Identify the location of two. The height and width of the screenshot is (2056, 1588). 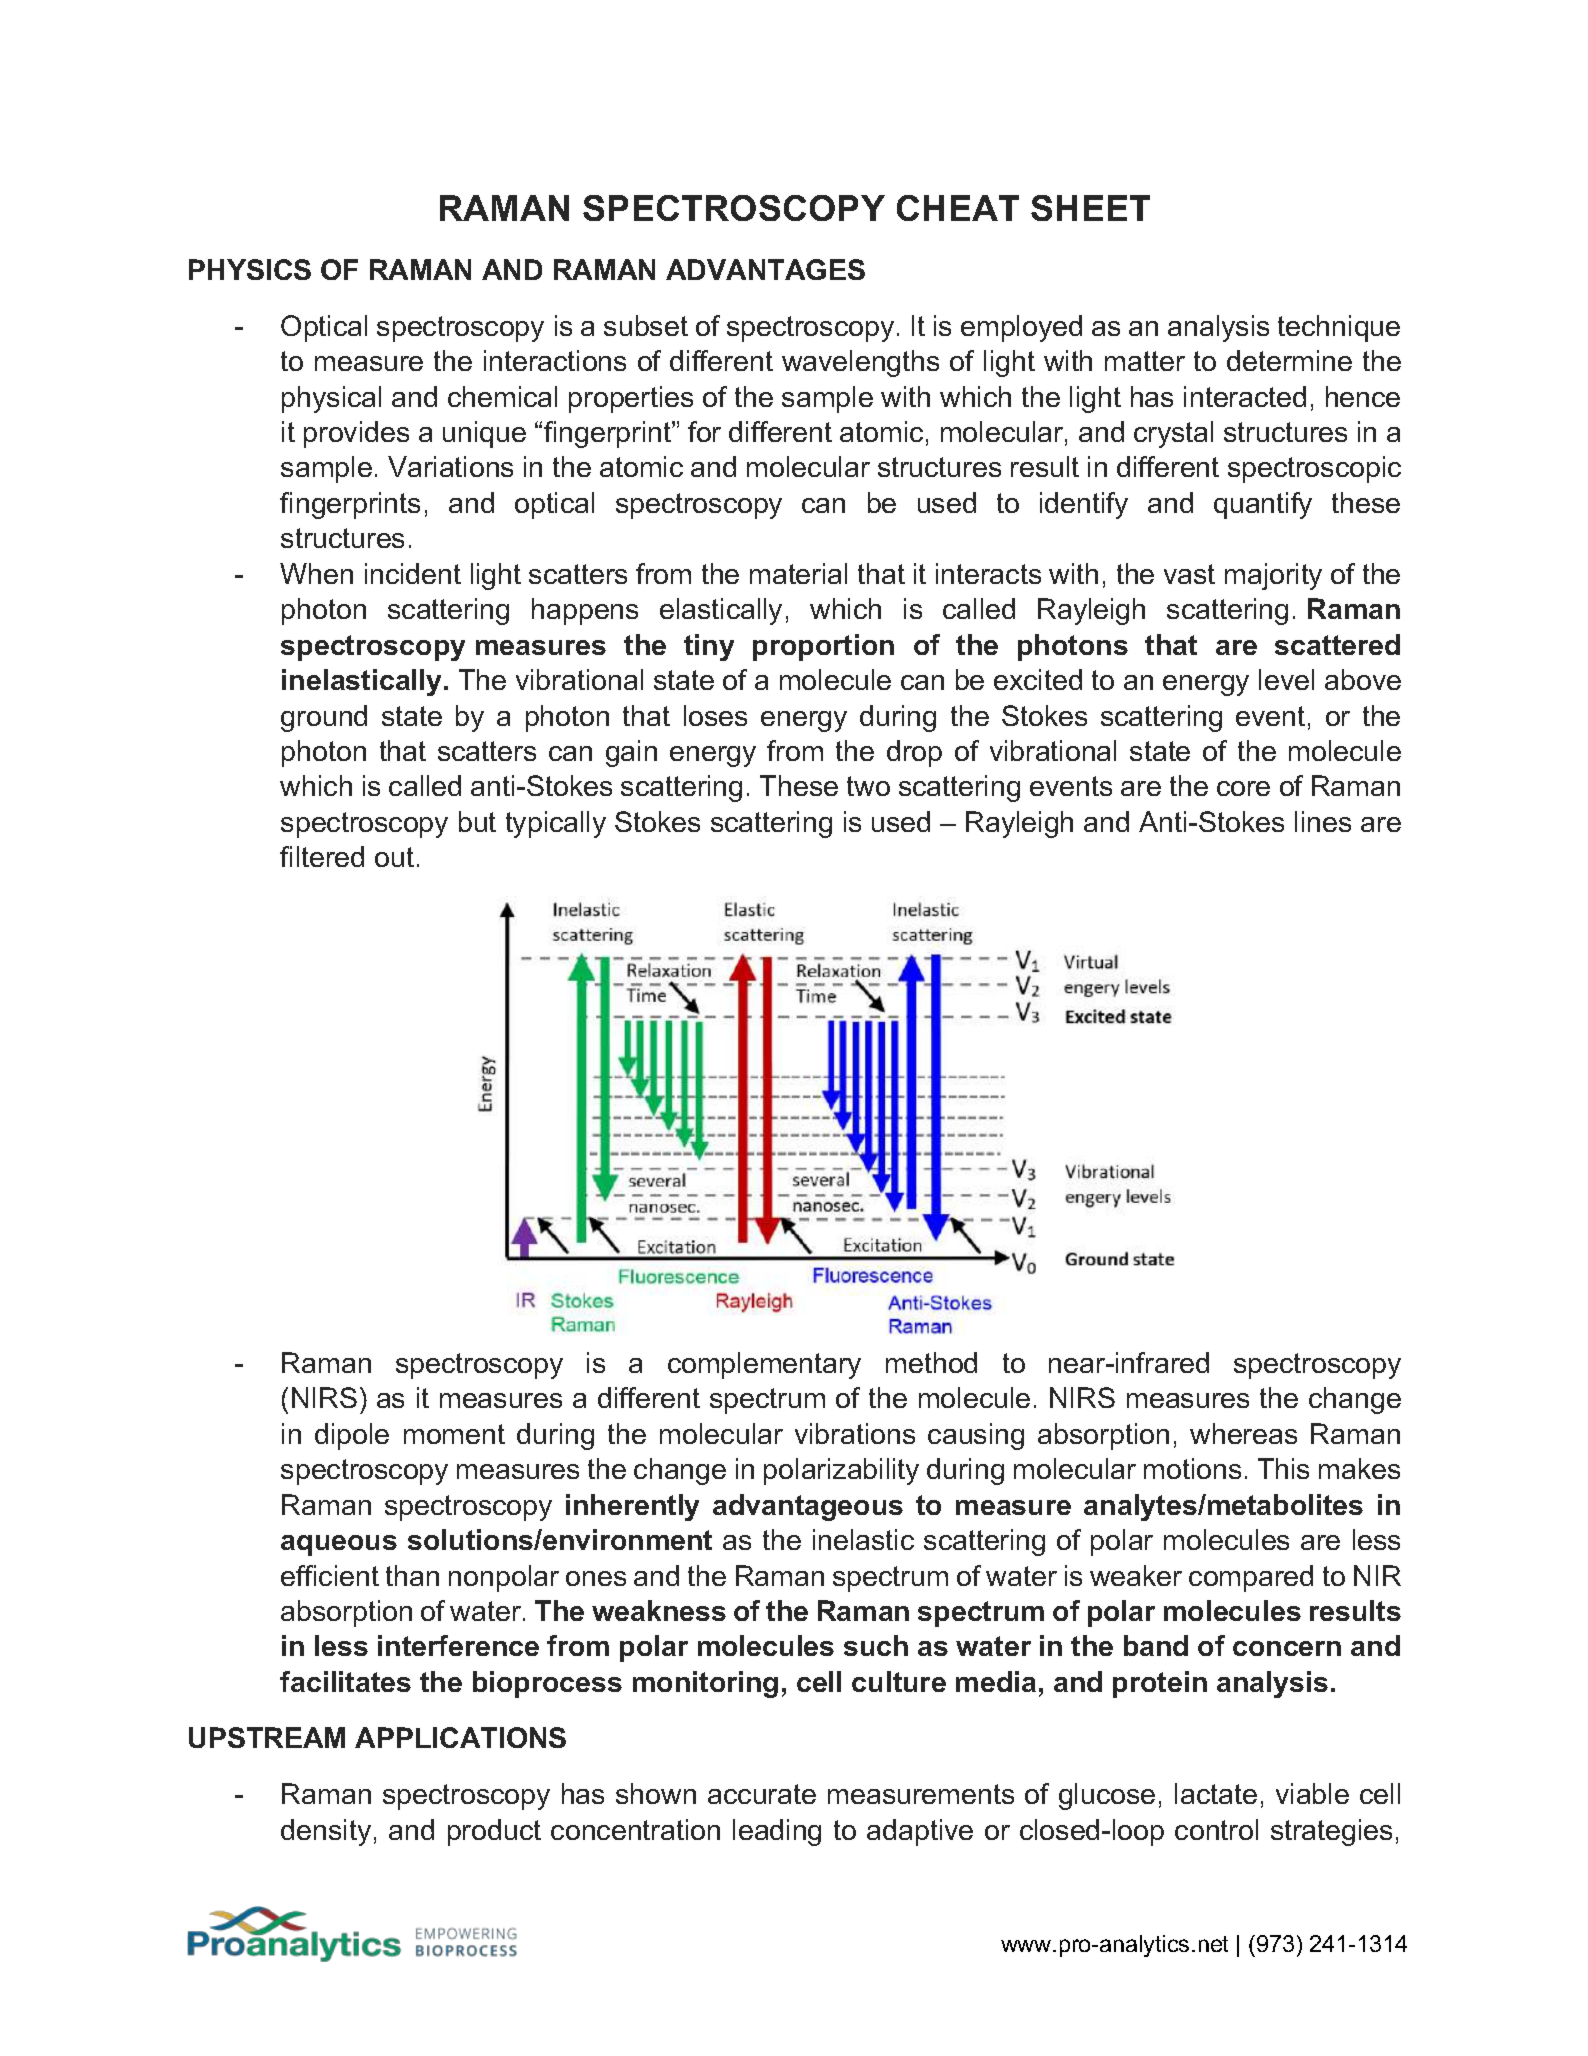
(868, 786).
